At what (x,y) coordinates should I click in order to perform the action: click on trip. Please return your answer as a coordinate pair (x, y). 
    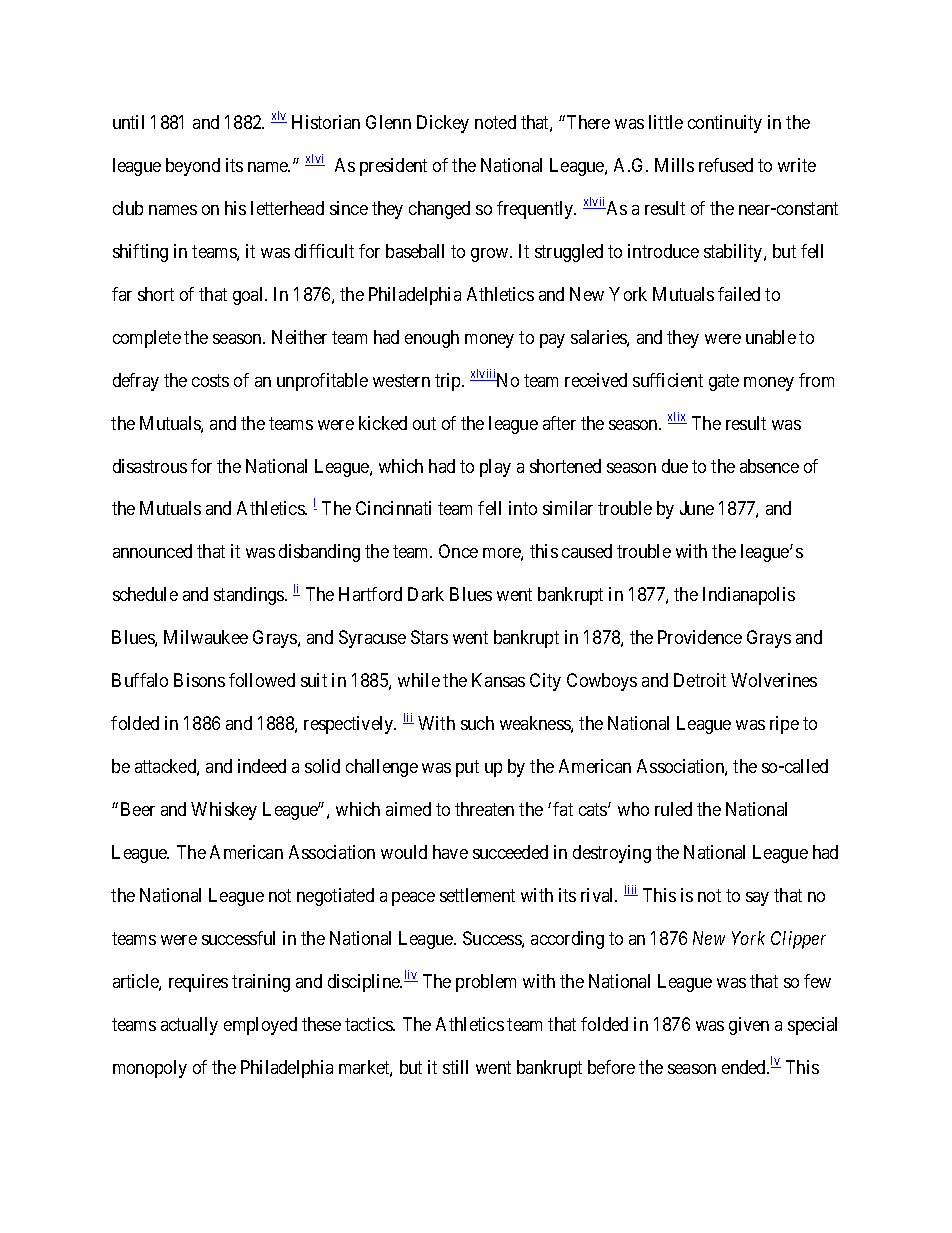
    Looking at the image, I should click on (449, 382).
